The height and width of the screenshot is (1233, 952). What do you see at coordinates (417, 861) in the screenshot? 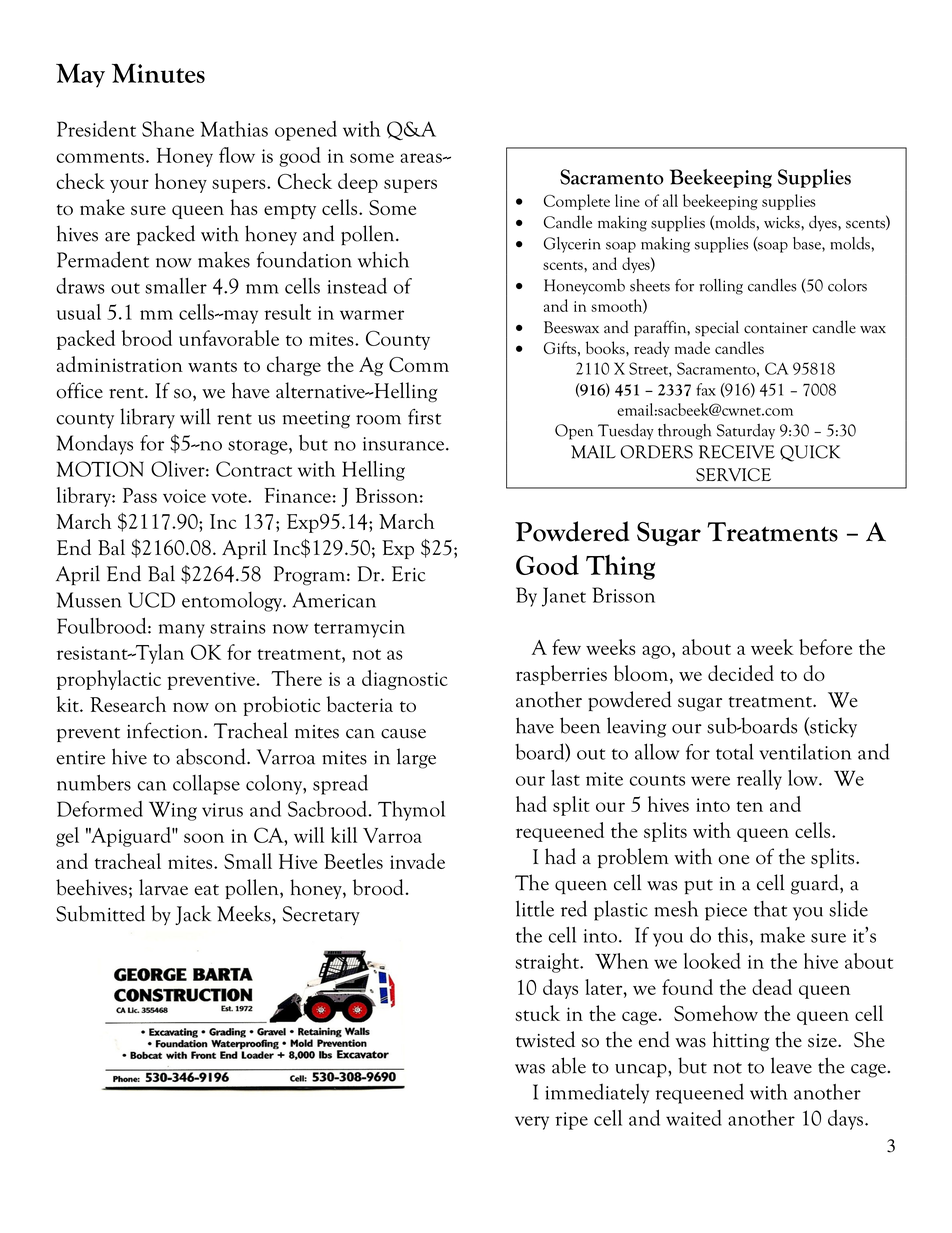
I see `invade` at bounding box center [417, 861].
